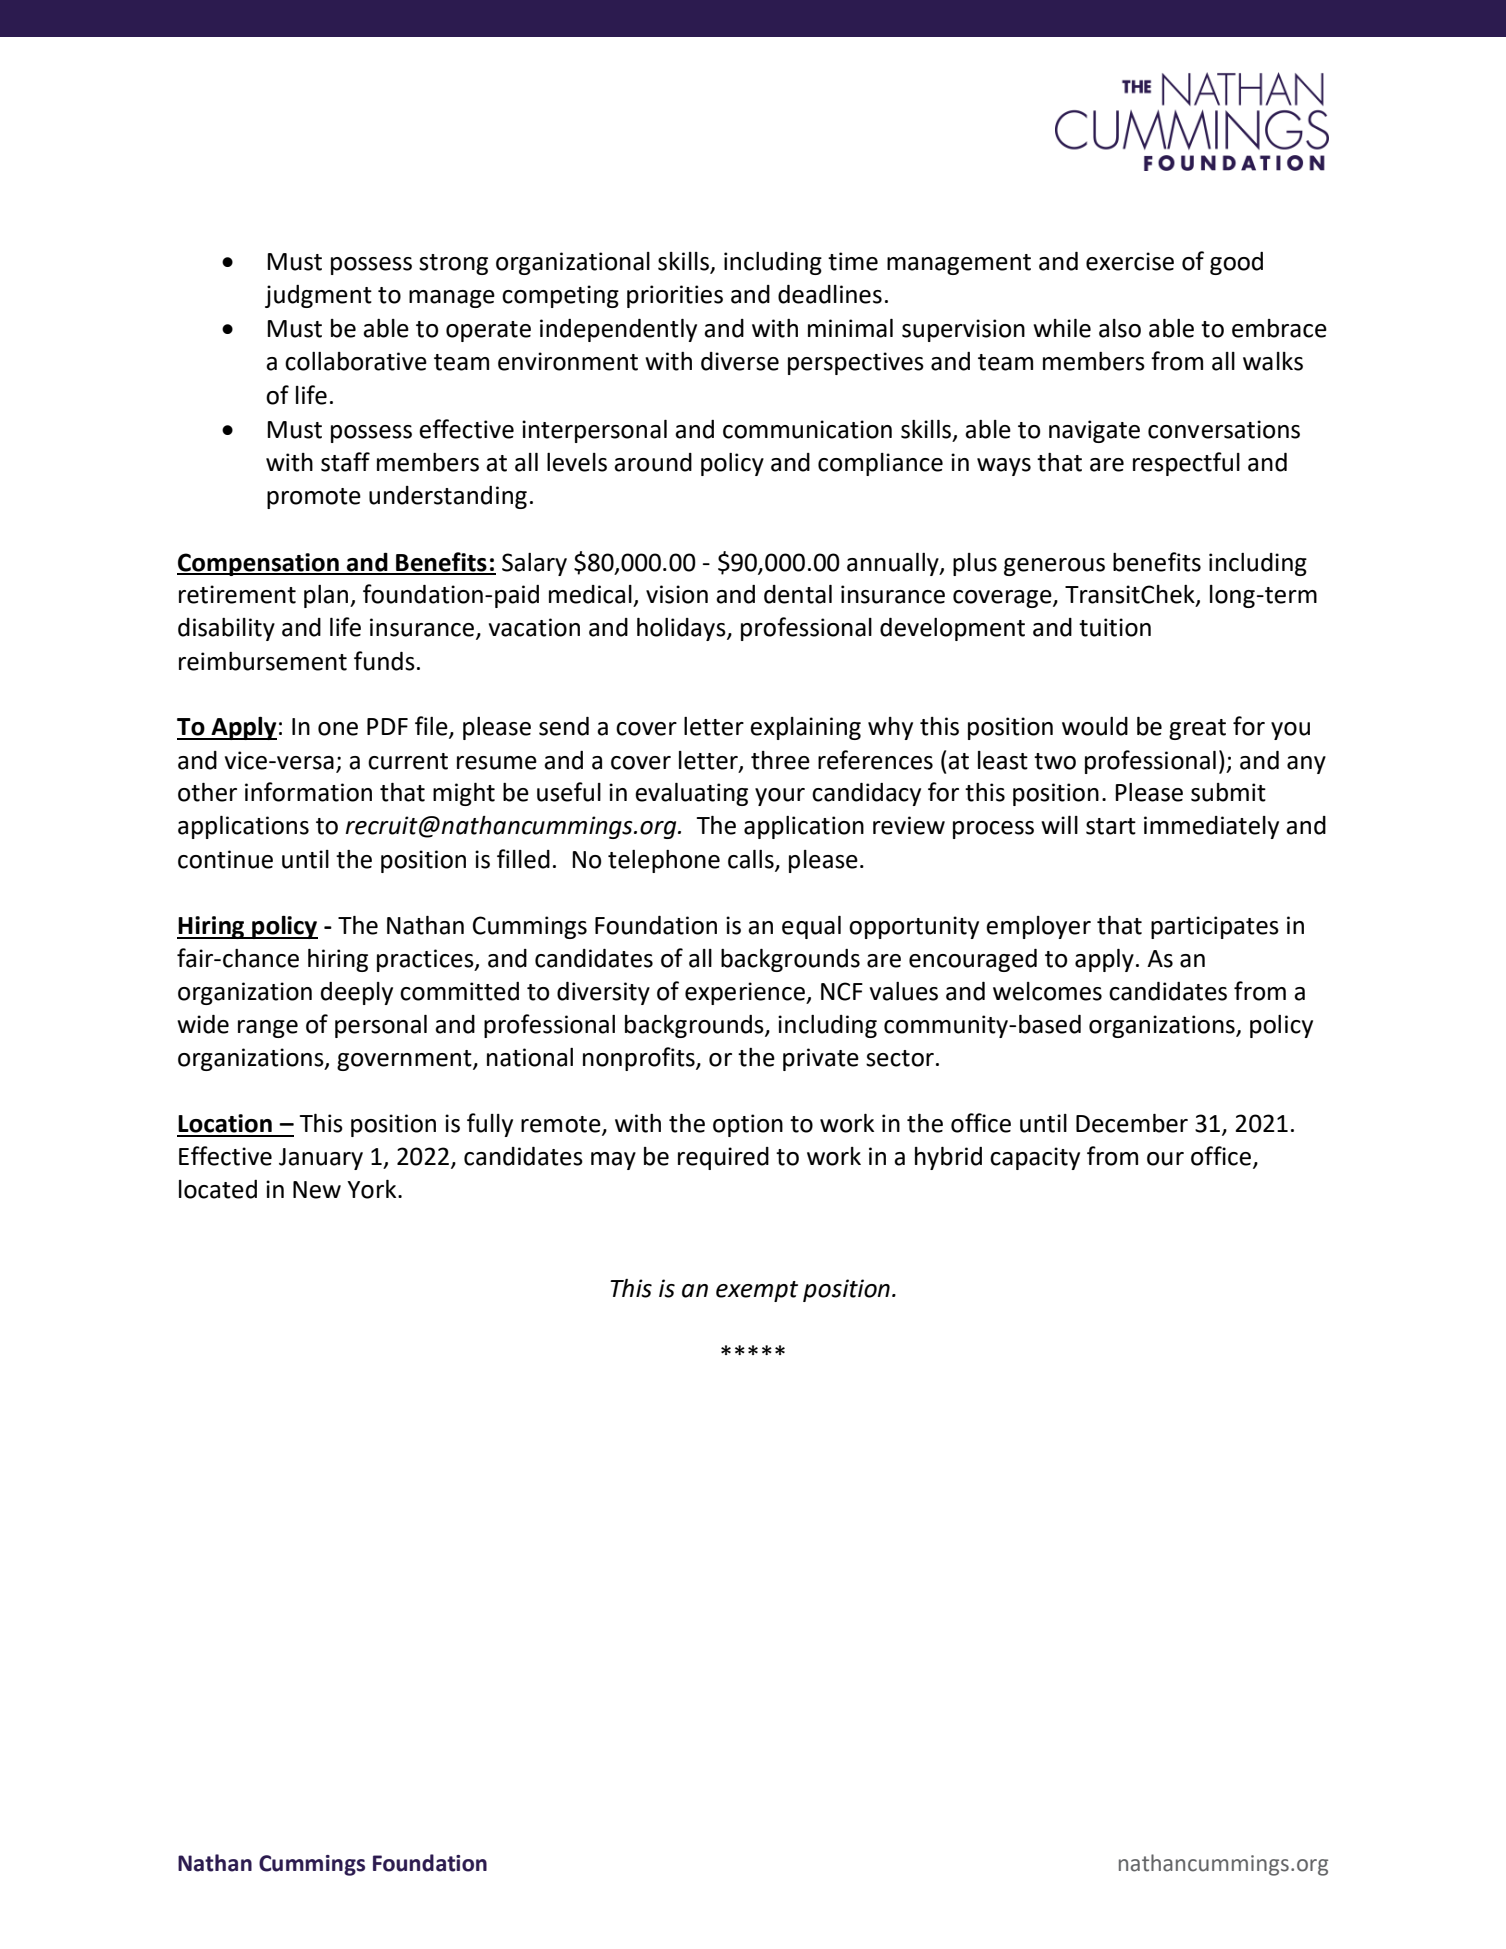  Describe the element at coordinates (317, 1190) in the screenshot. I see `New` at that location.
